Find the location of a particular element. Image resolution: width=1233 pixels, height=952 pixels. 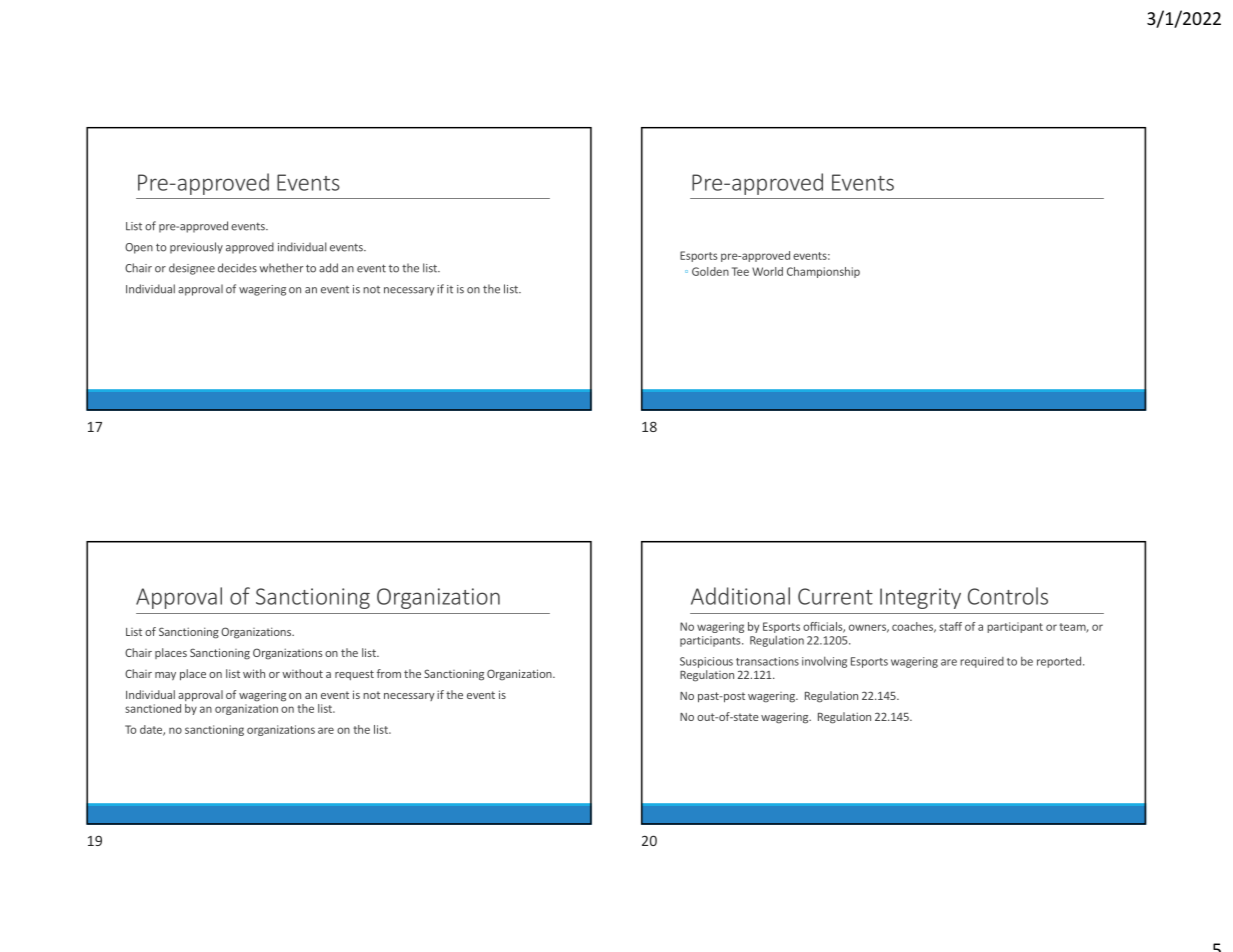

Suspicious is located at coordinates (706, 662).
